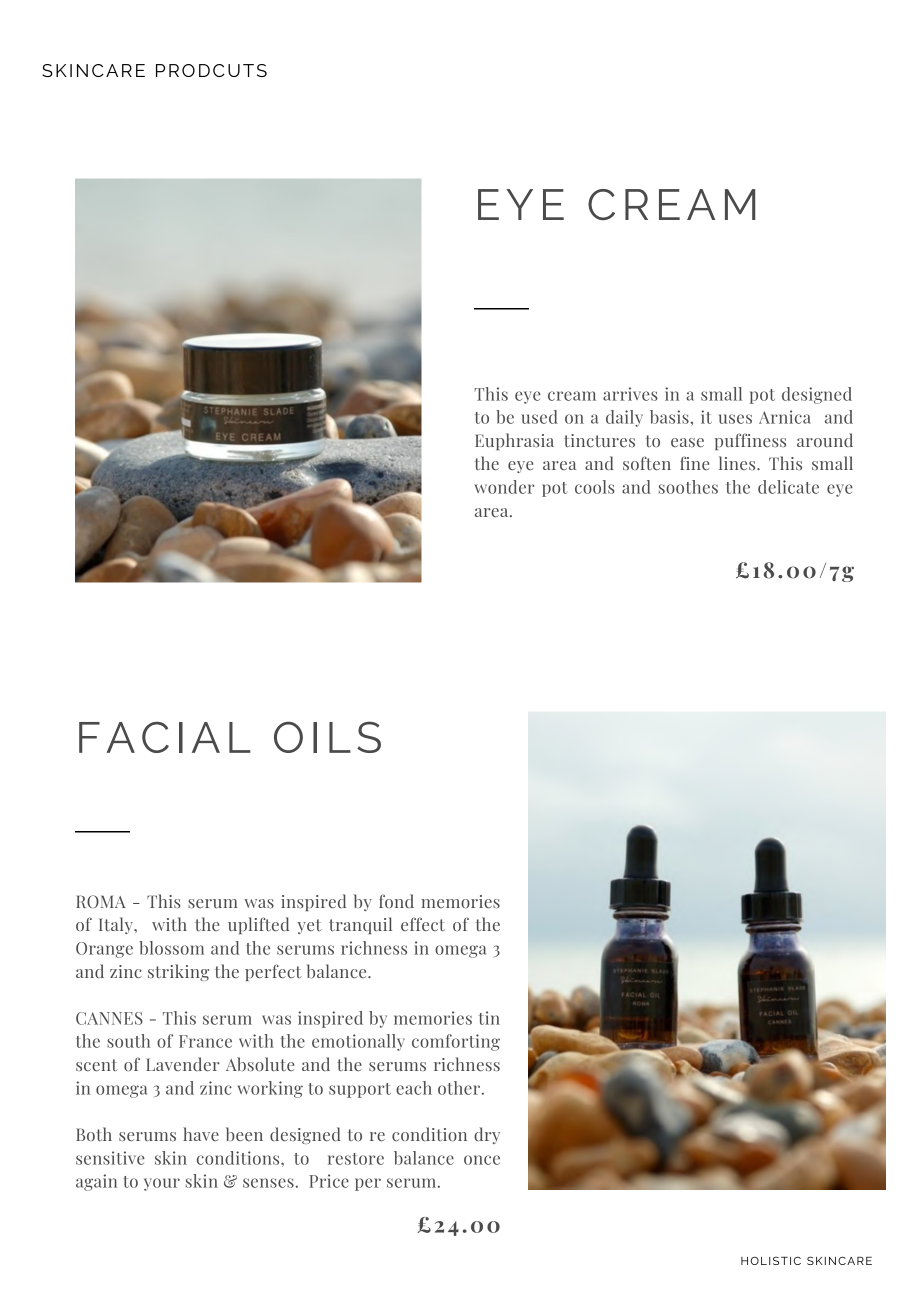 This document has height=1308, width=924. I want to click on HOLISTIC, so click(771, 1260).
